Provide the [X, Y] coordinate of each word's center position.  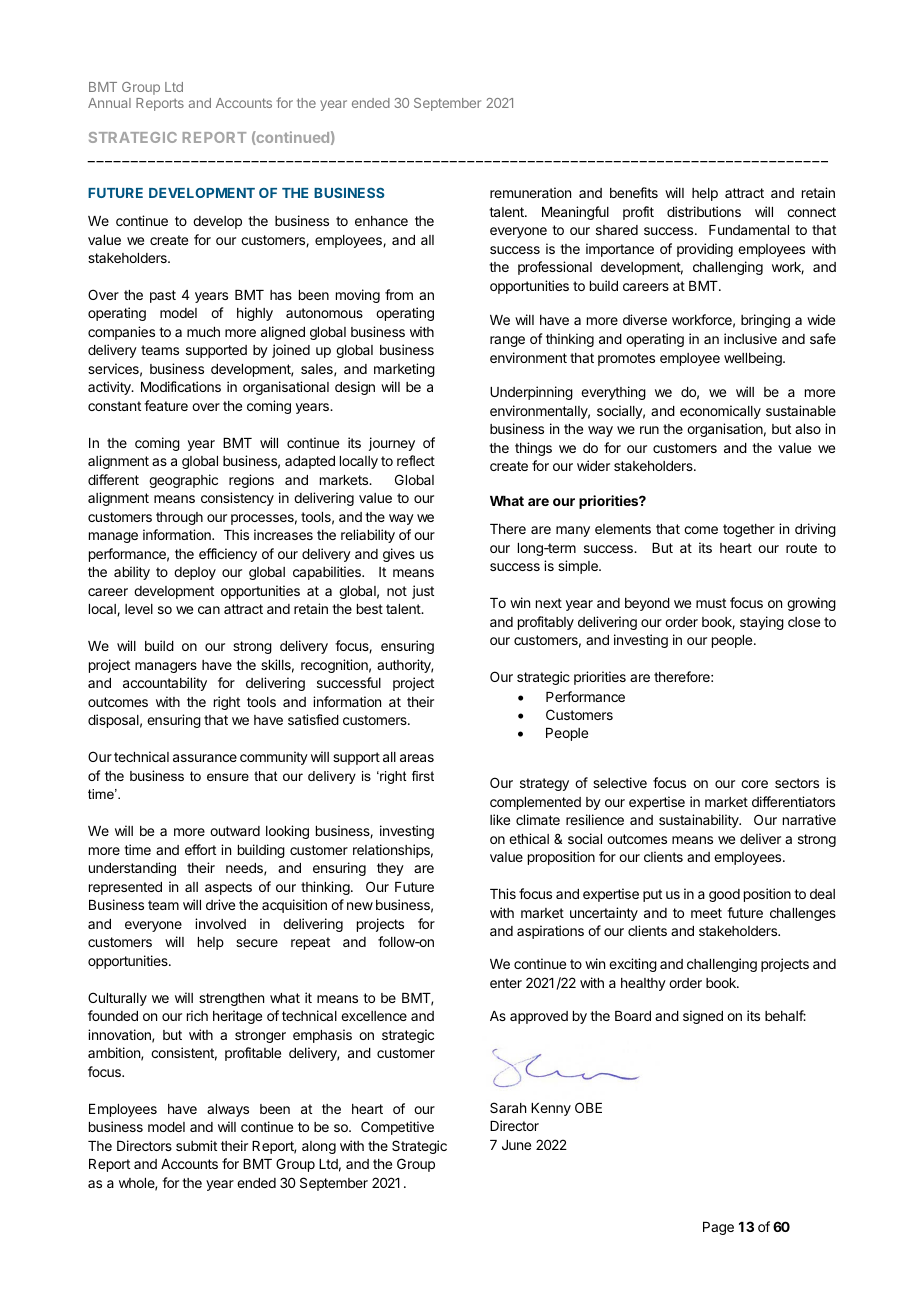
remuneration [530, 192]
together [749, 530]
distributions [704, 211]
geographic [183, 481]
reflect [416, 460]
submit [196, 1145]
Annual [109, 103]
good [724, 895]
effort [200, 849]
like [500, 819]
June [516, 1145]
